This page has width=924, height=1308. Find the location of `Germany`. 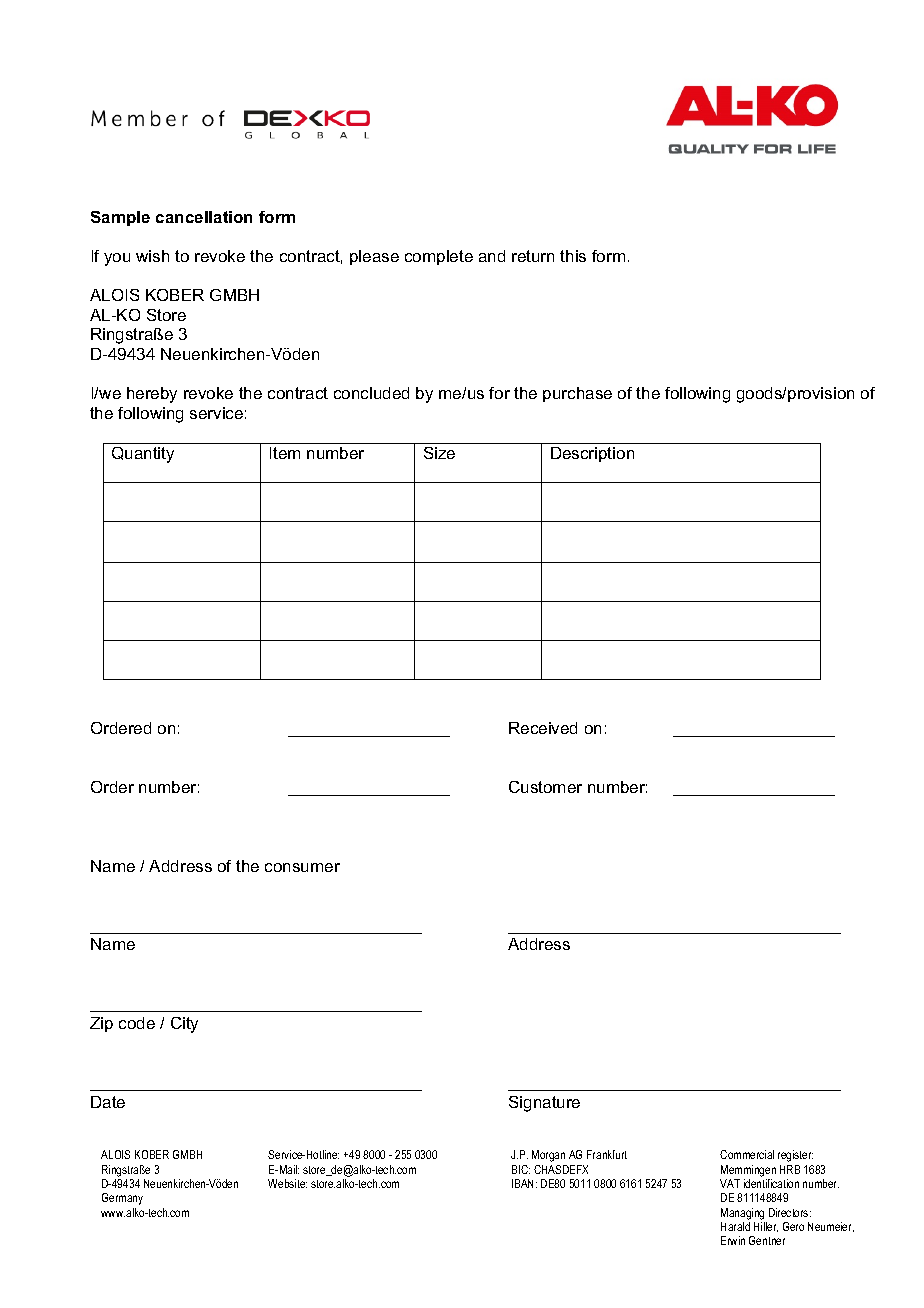

Germany is located at coordinates (122, 1199).
